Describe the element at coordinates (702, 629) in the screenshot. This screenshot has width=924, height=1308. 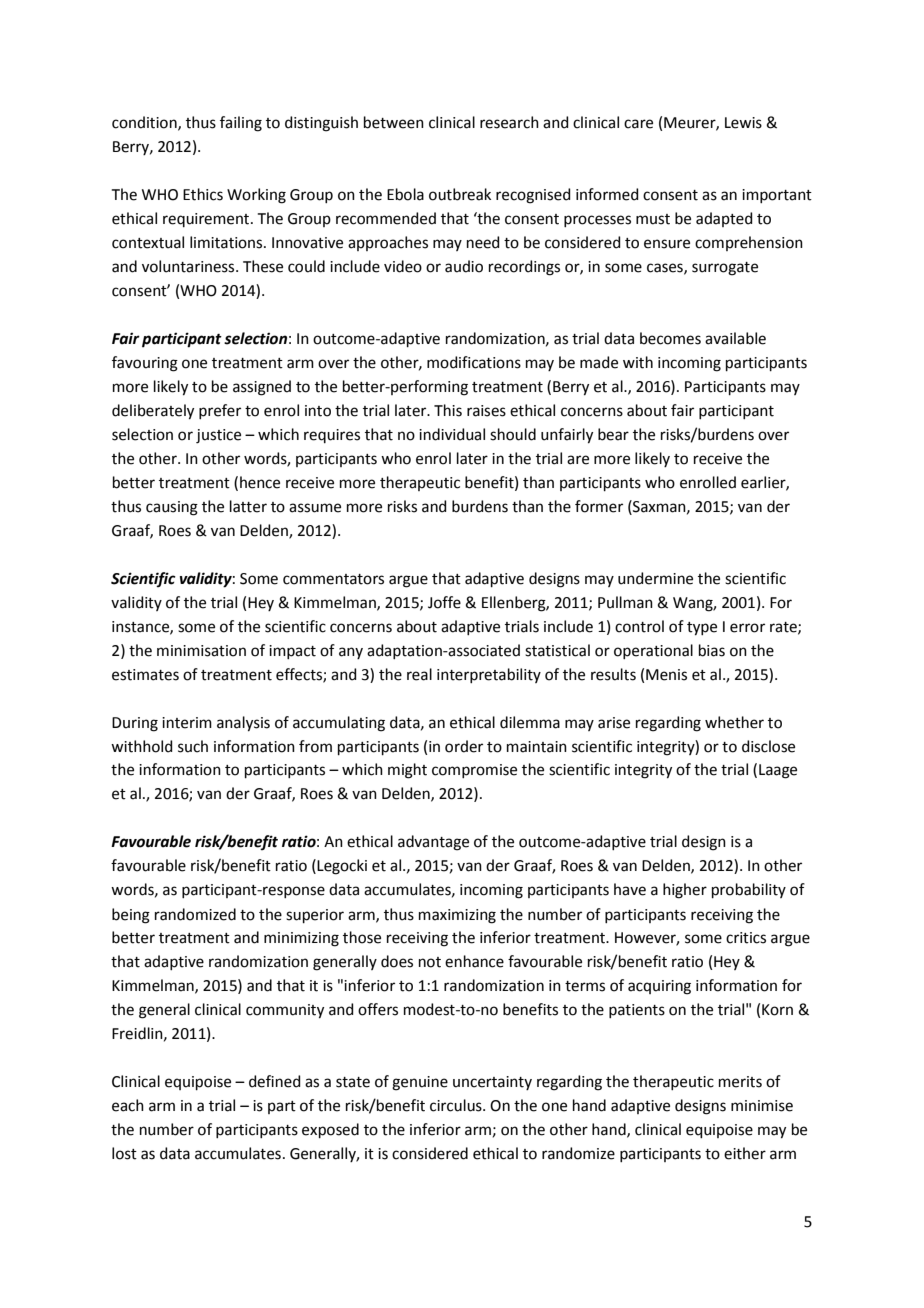
I see `type` at that location.
